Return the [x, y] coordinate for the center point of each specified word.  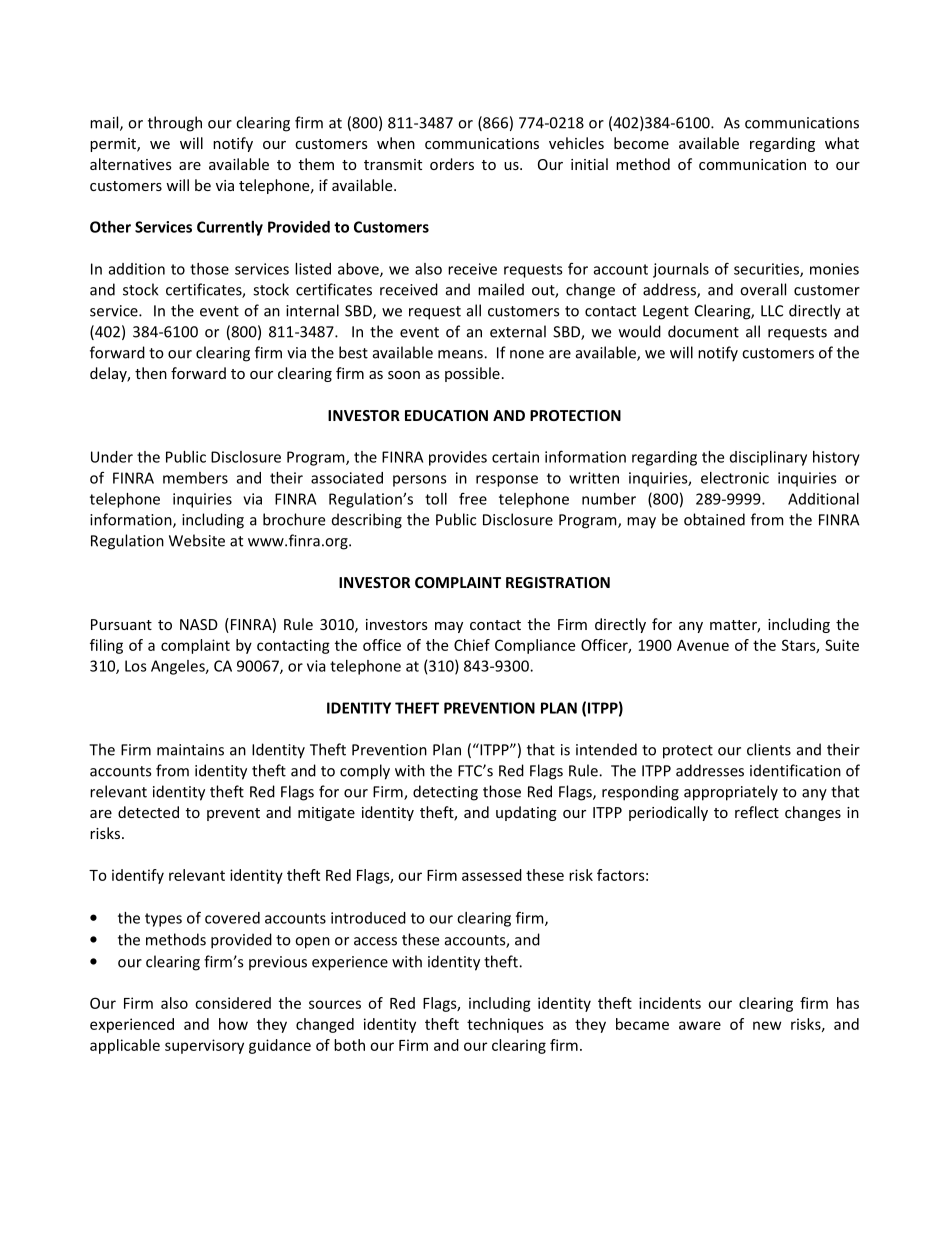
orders [452, 164]
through [175, 124]
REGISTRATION [558, 582]
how [233, 1024]
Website [197, 540]
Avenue [703, 645]
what [842, 143]
